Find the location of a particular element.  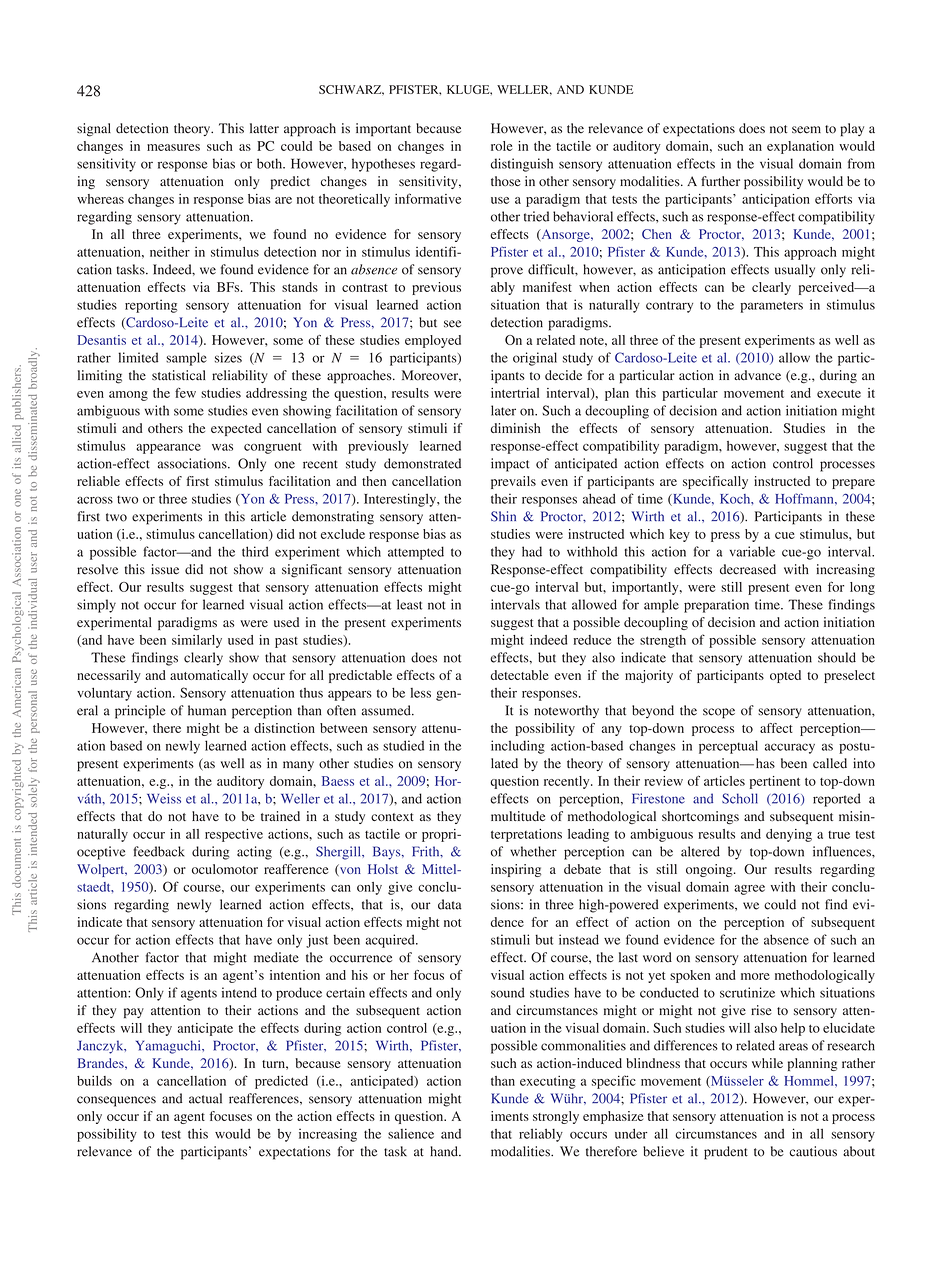

role is located at coordinates (502, 146).
